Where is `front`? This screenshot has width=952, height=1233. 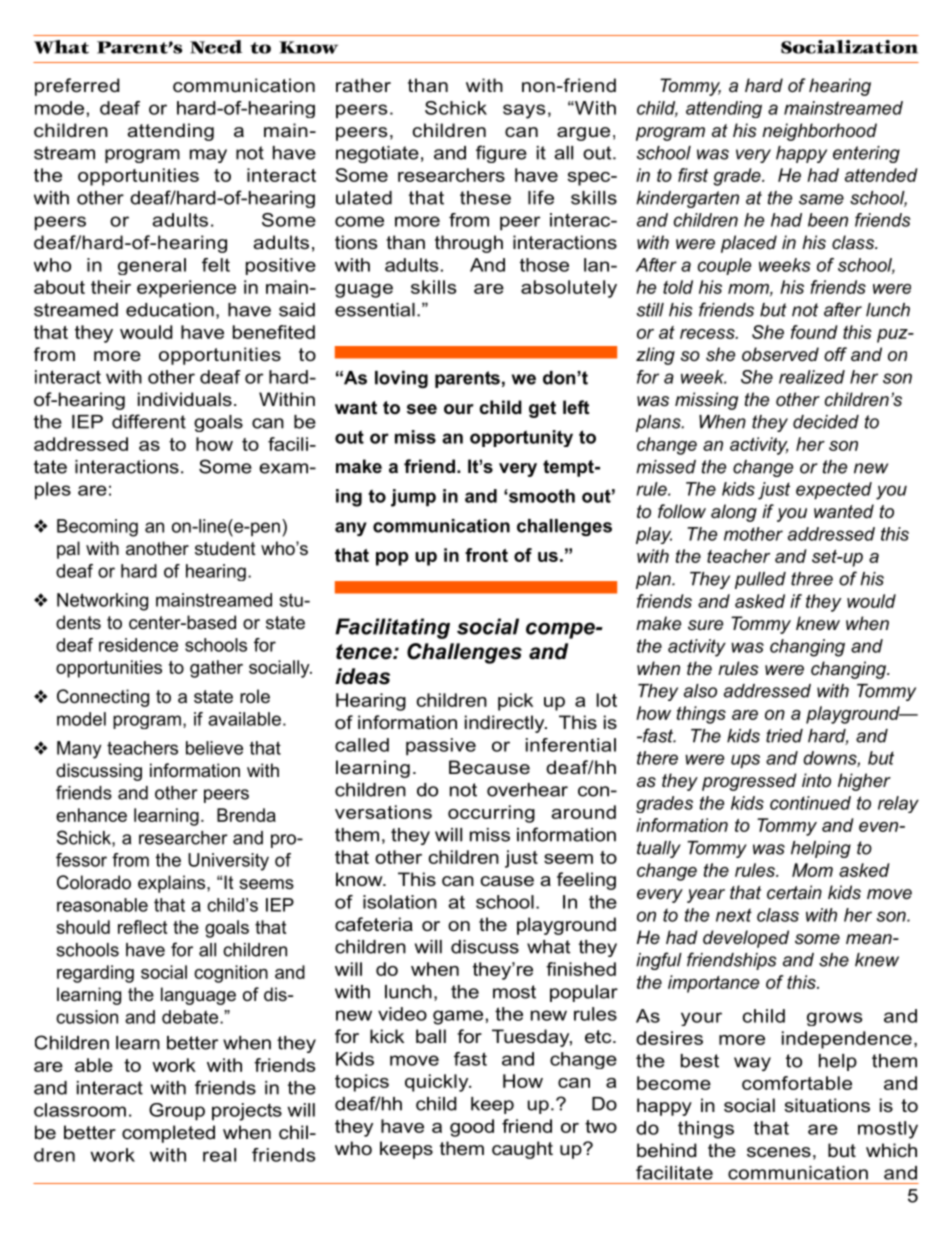 front is located at coordinates (486, 555).
